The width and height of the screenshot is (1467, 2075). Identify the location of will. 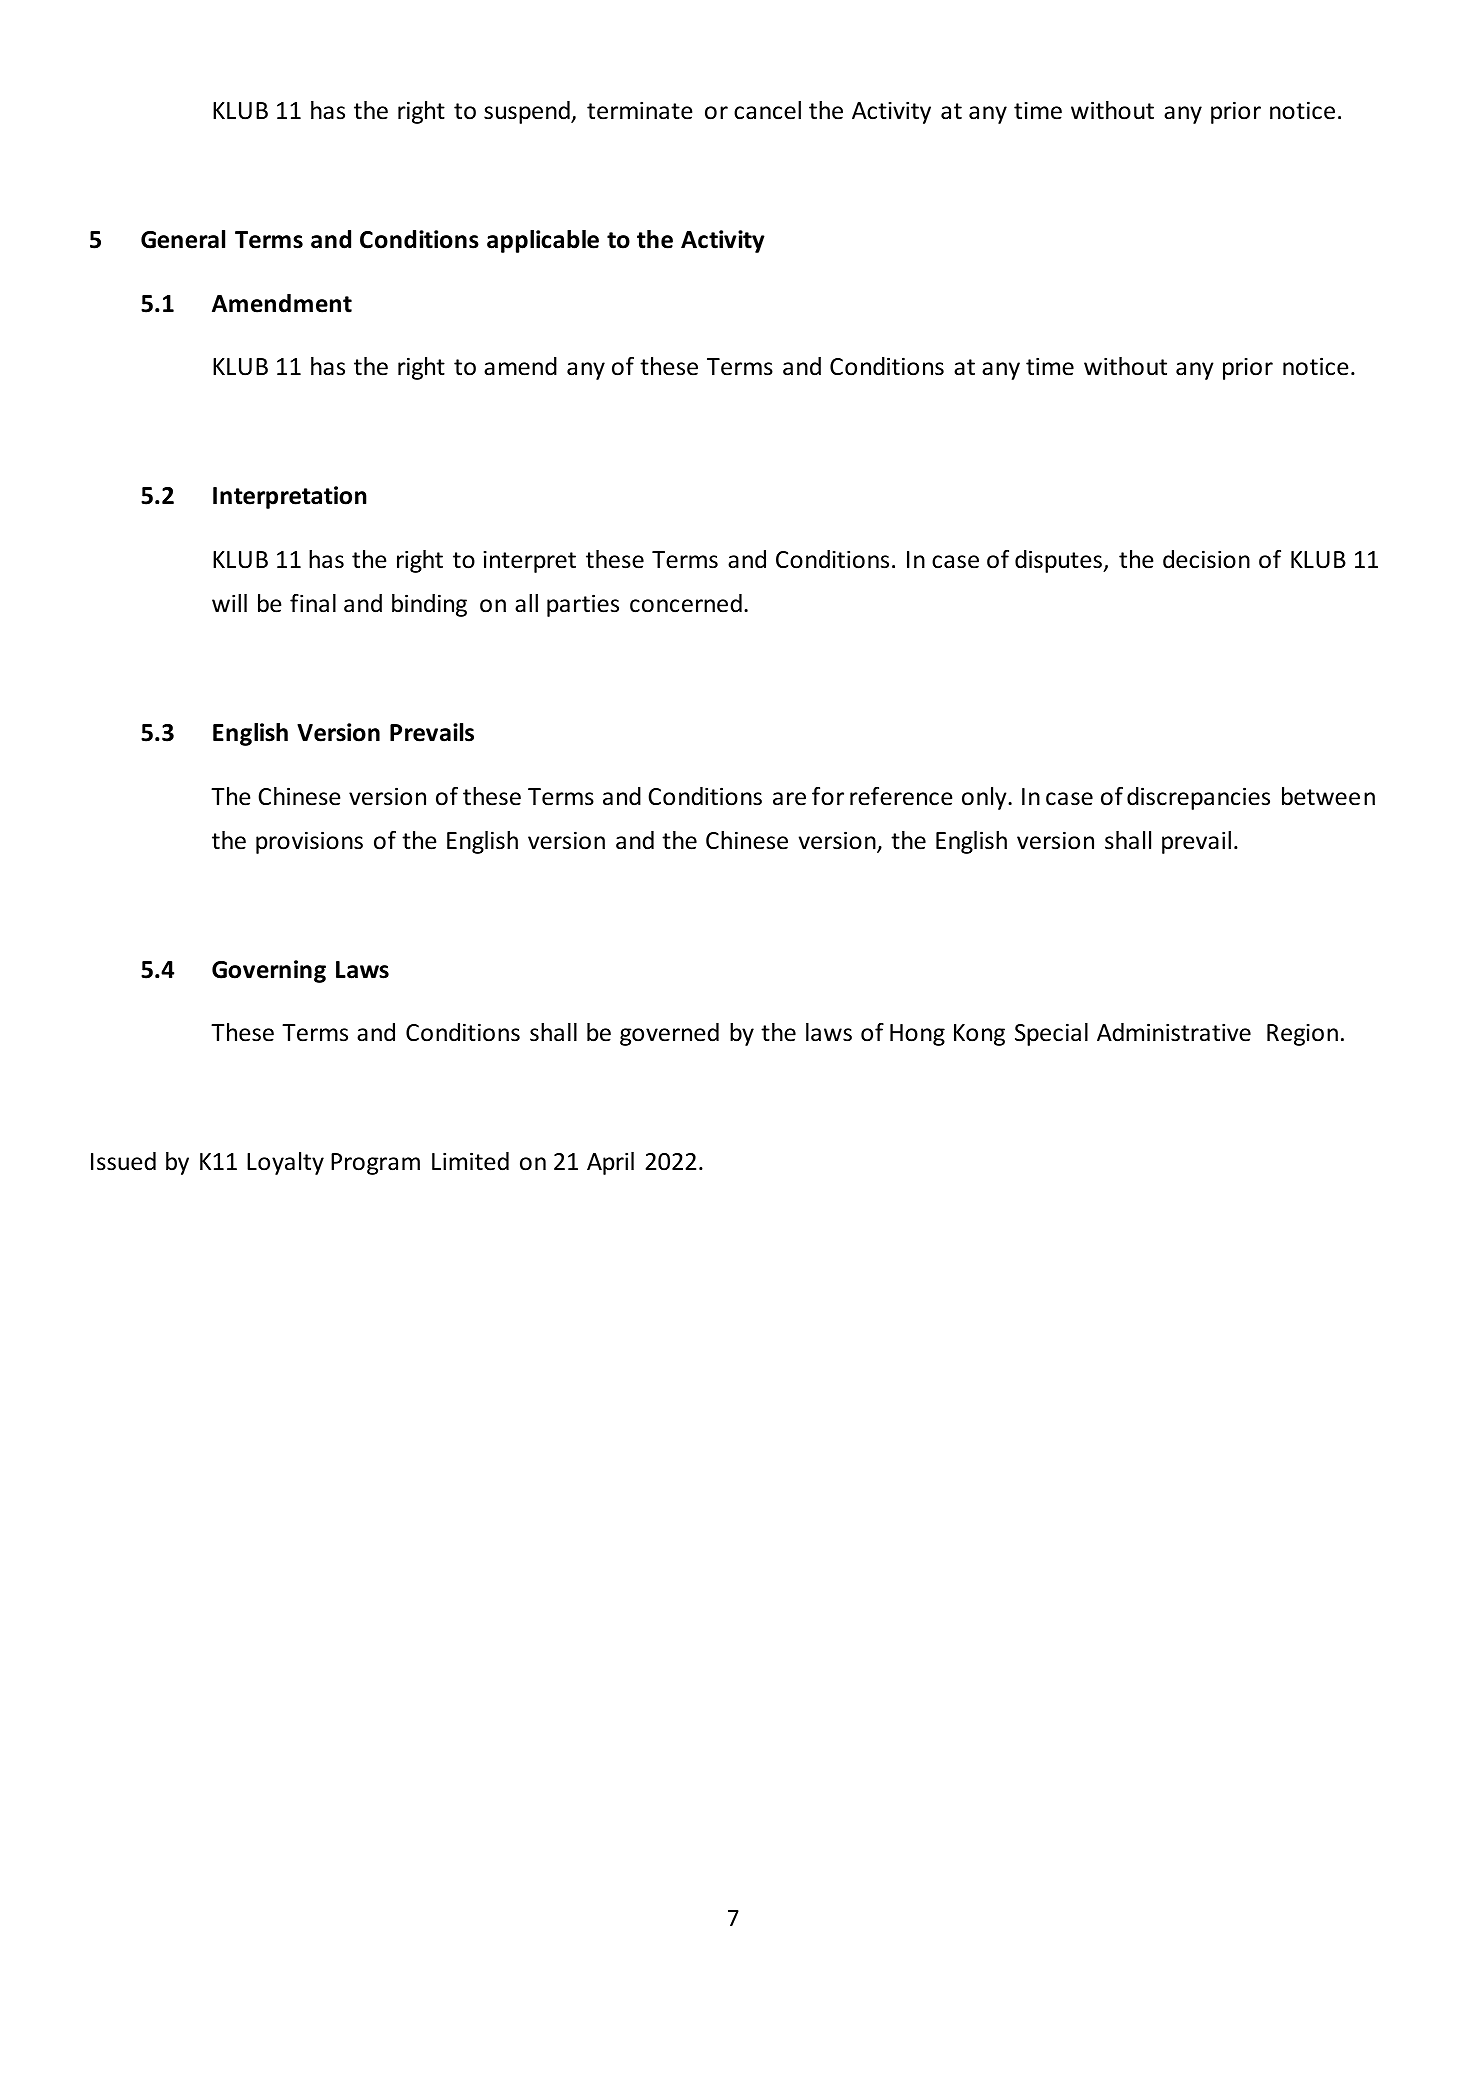
(229, 603).
